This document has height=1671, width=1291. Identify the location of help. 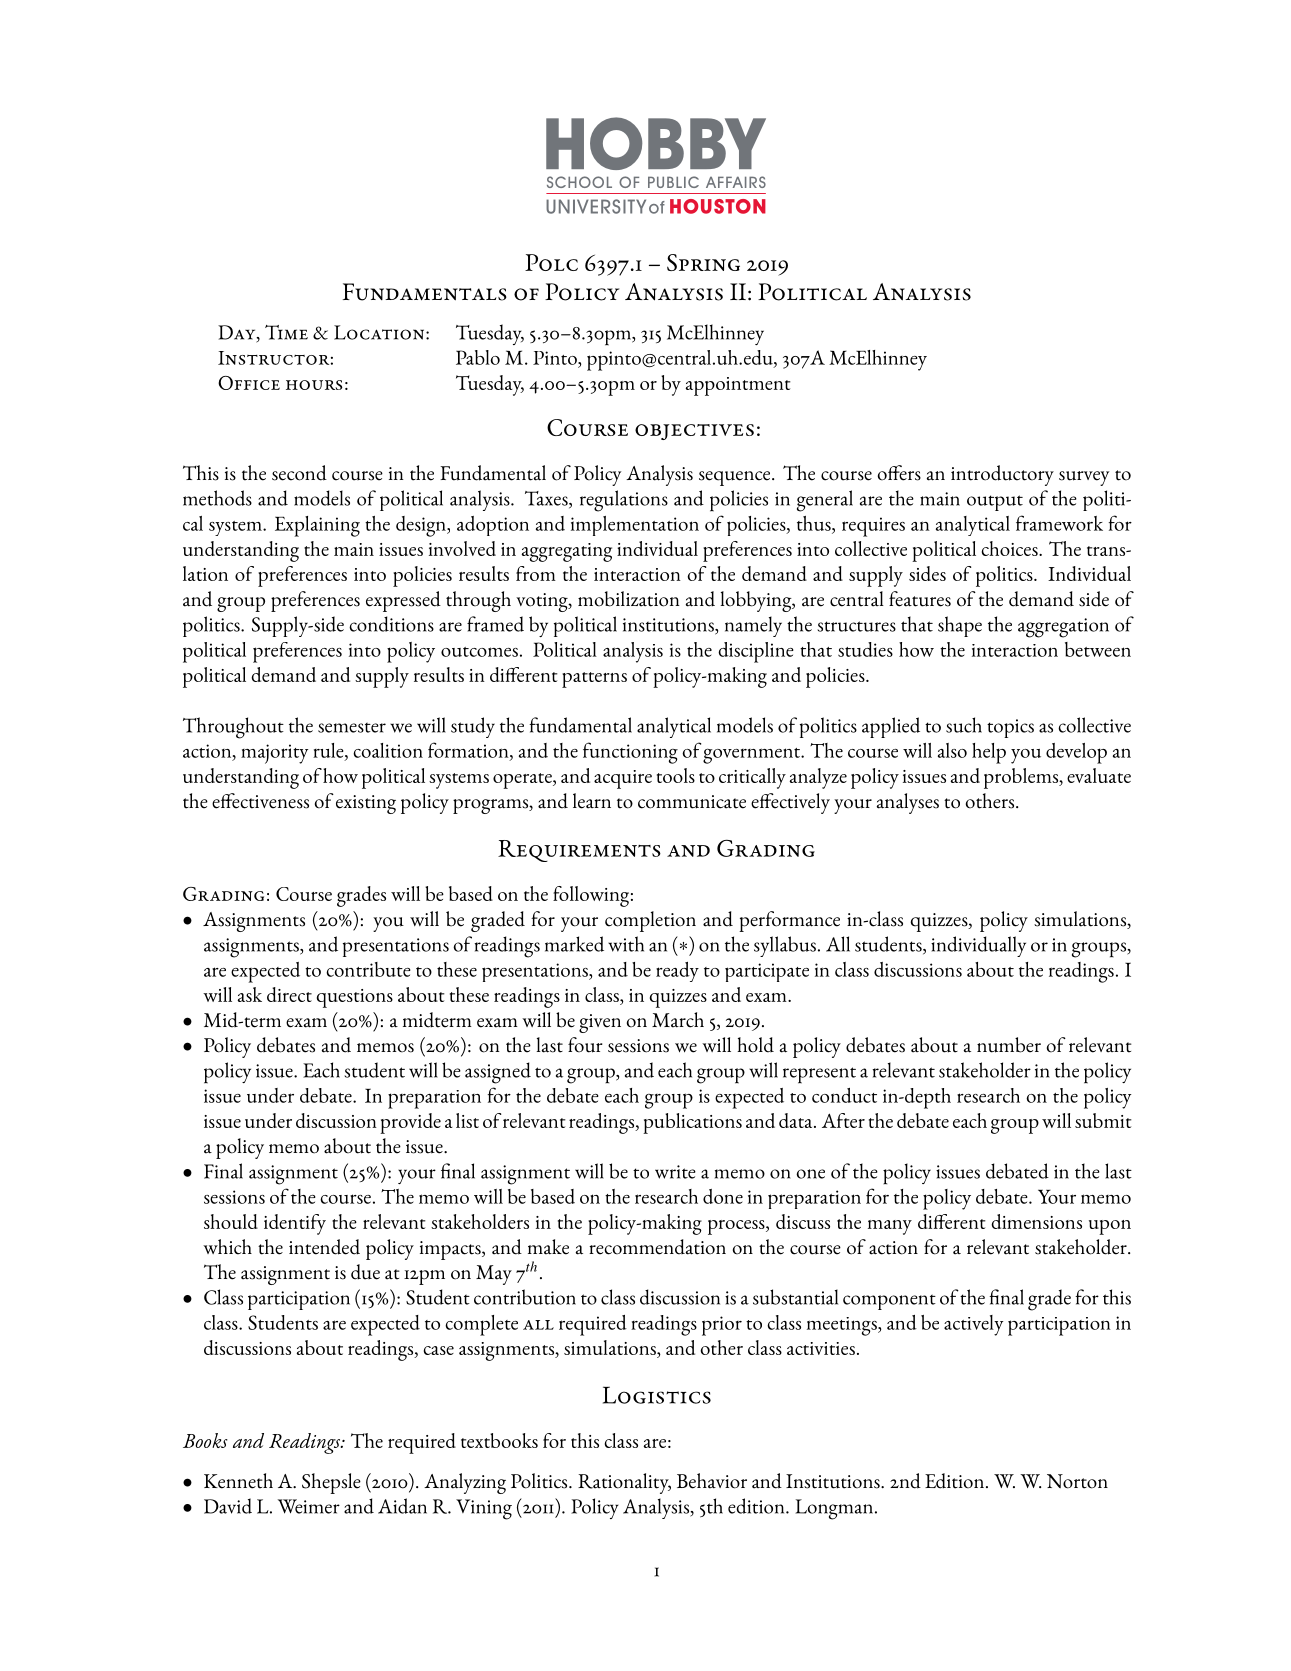
(989, 753).
